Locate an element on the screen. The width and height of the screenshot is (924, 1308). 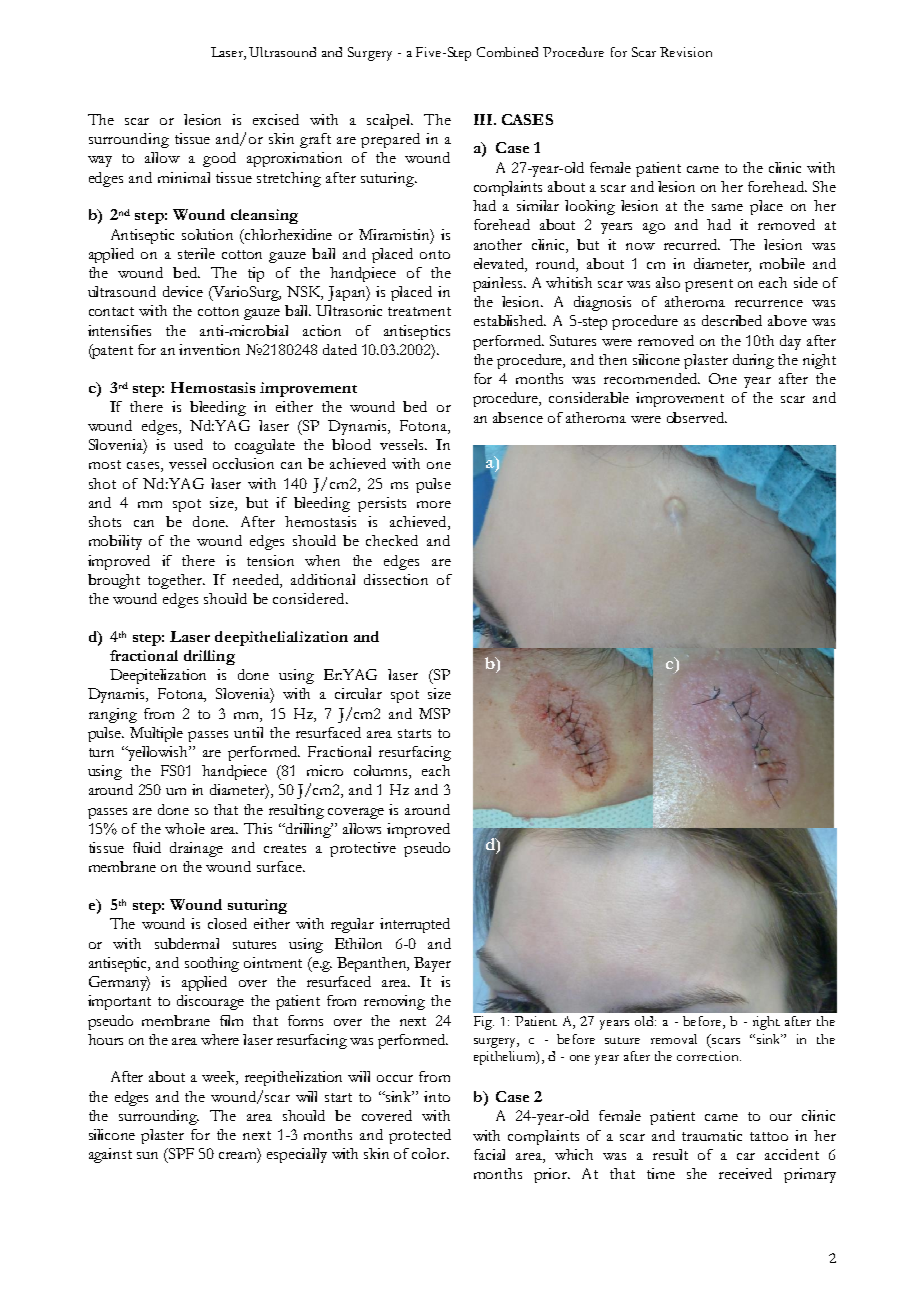
Revision is located at coordinates (686, 52).
